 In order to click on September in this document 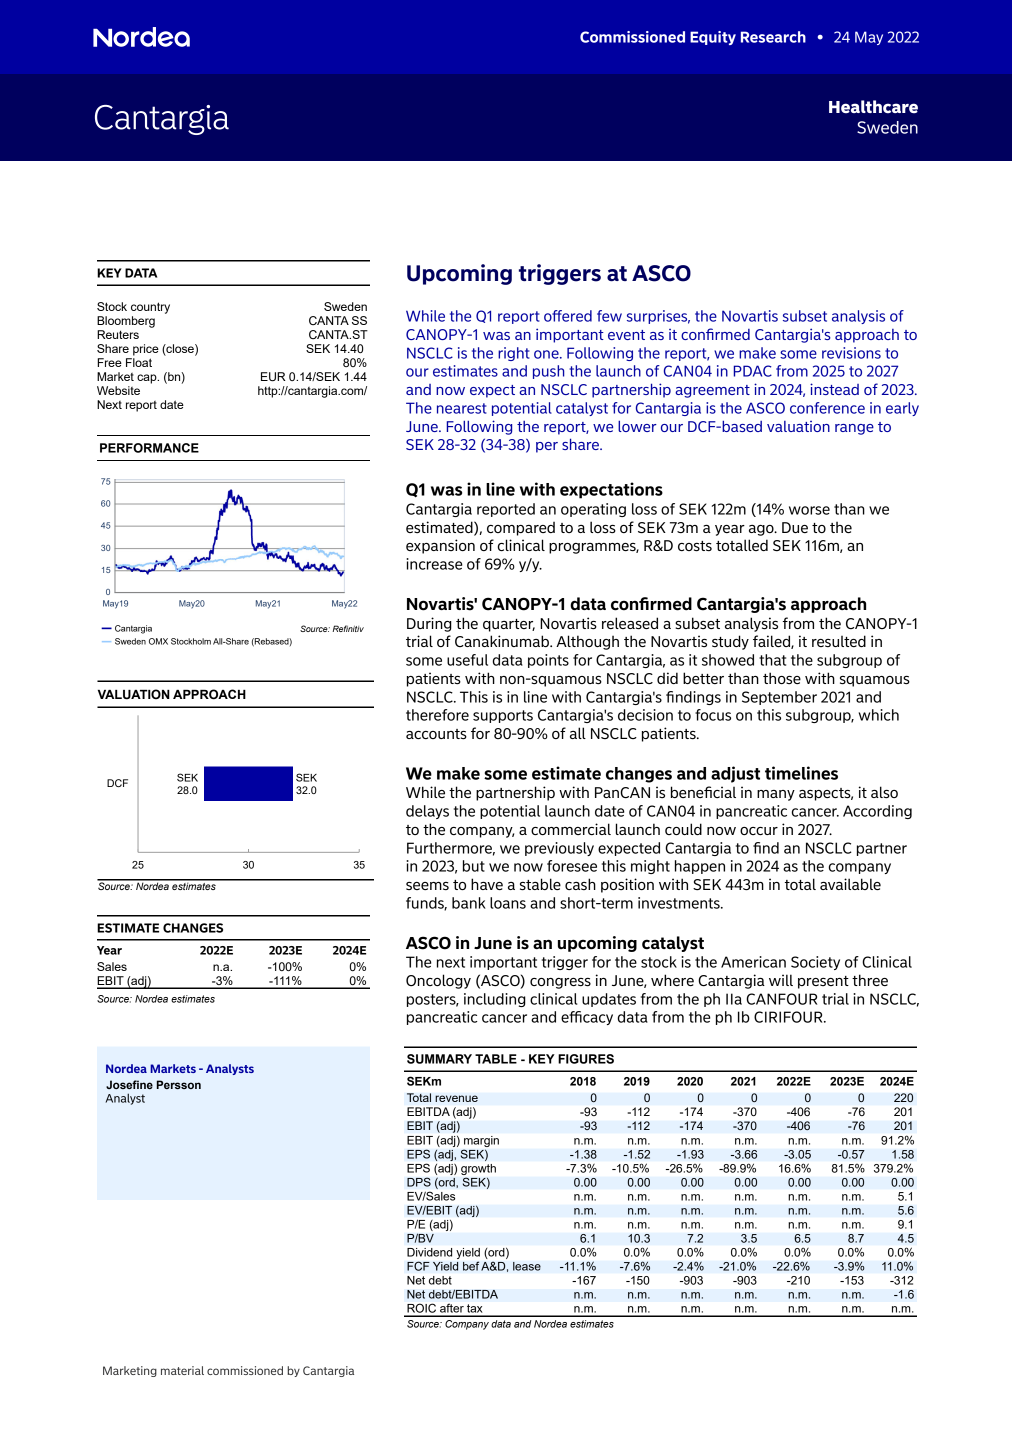, I will do `click(779, 698)`.
